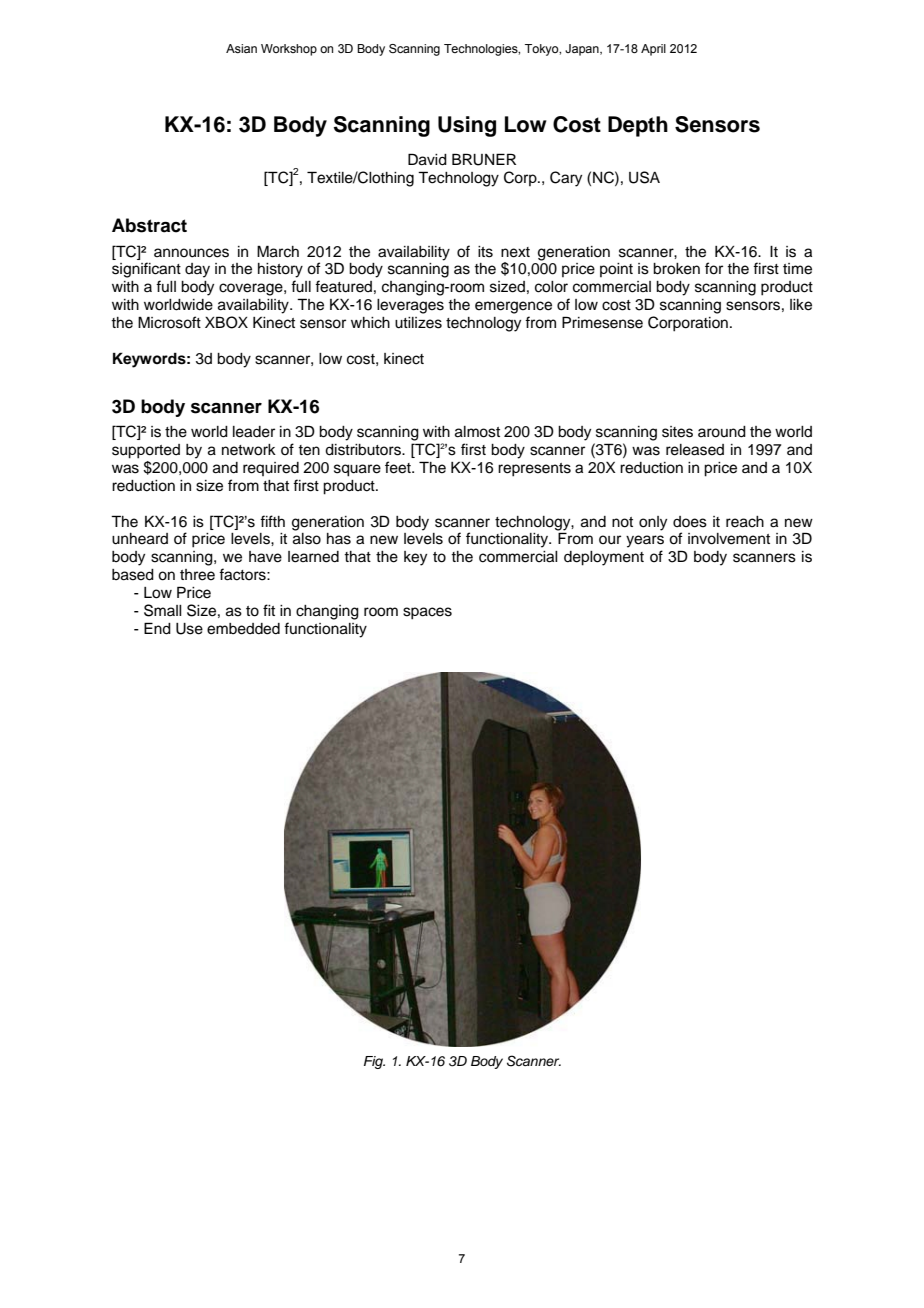 This image has height=1308, width=924. I want to click on three, so click(197, 575).
